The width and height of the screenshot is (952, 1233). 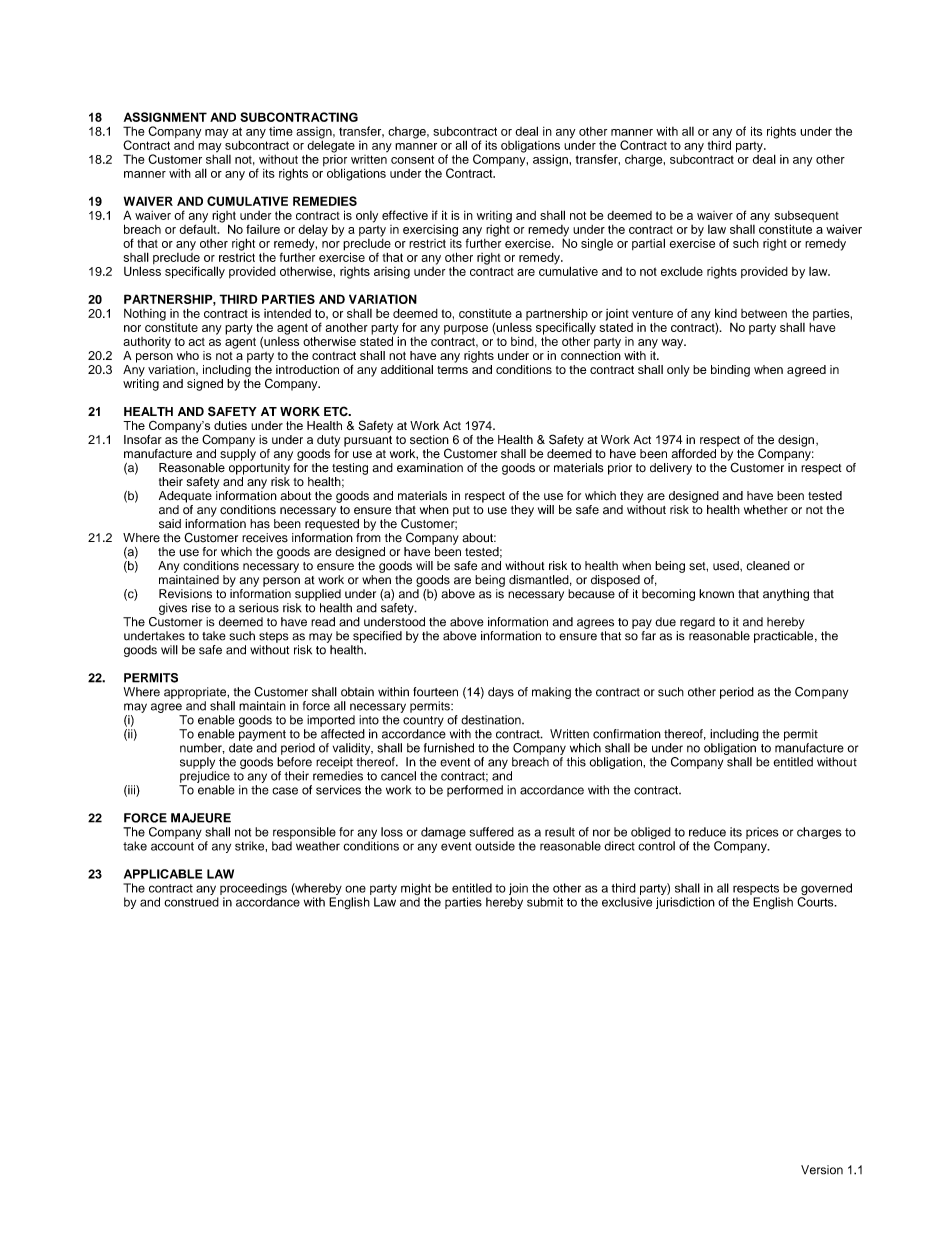 I want to click on suffered, so click(x=491, y=832).
